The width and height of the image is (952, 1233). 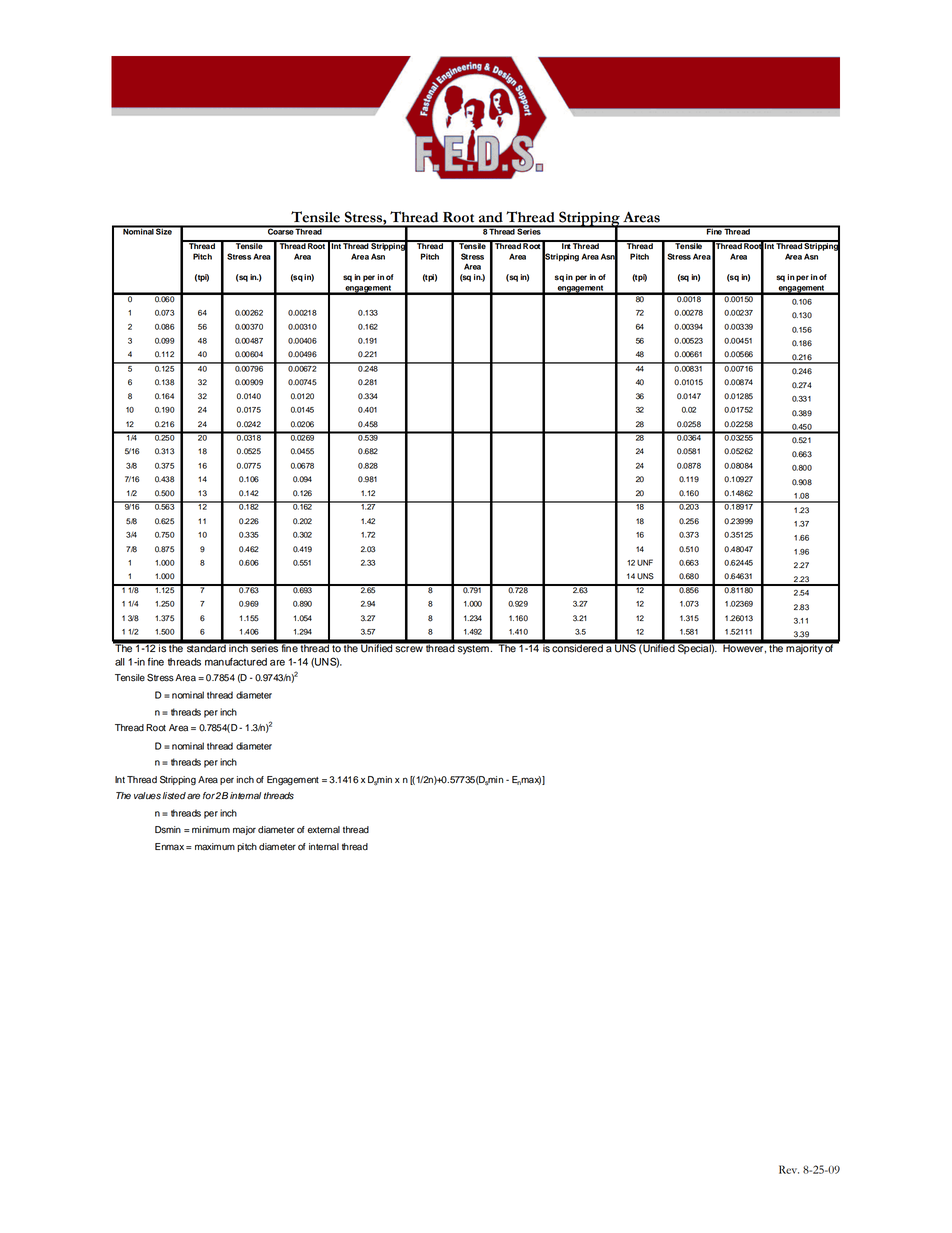 I want to click on for, so click(x=209, y=795).
